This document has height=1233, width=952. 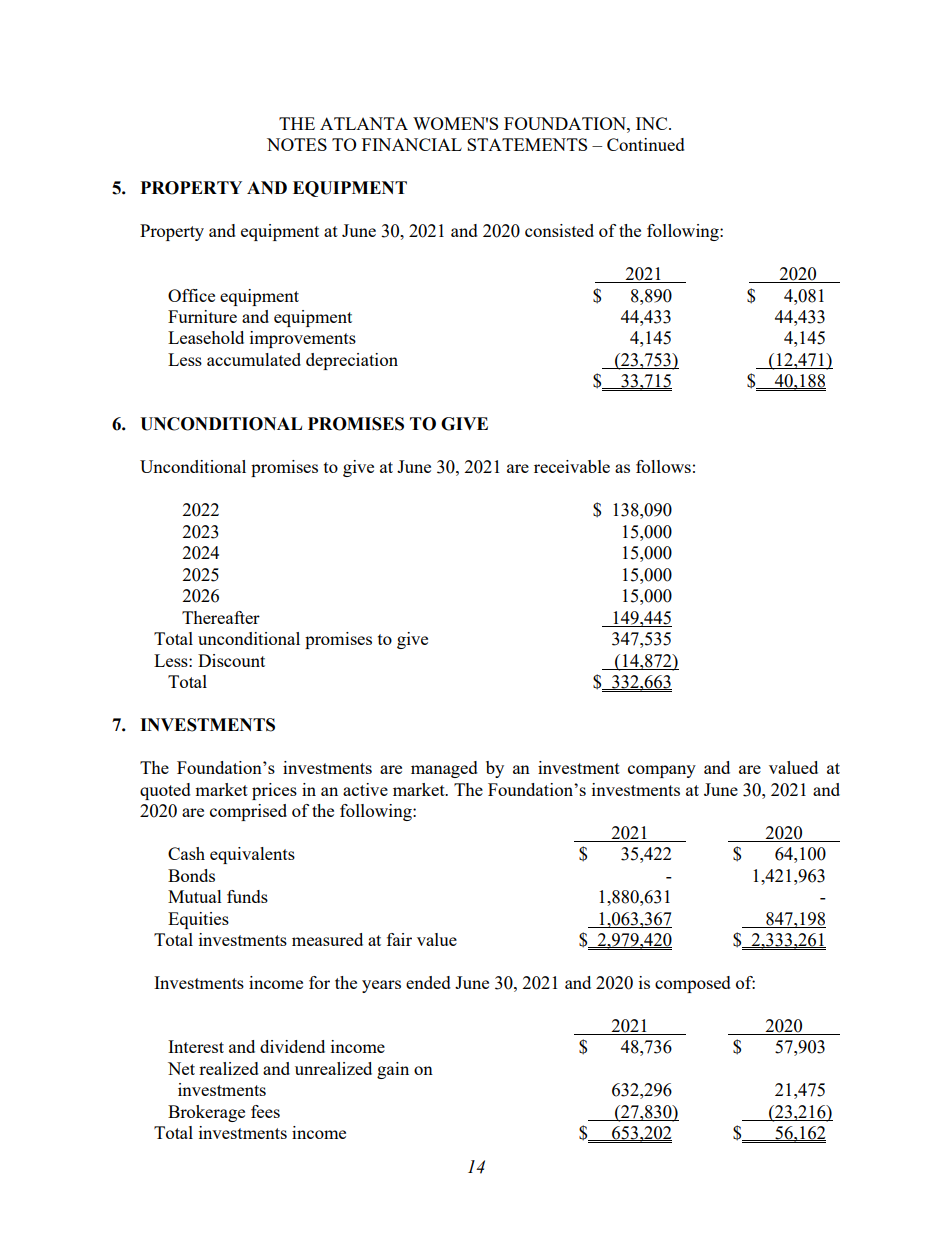 What do you see at coordinates (399, 939) in the document?
I see `fair` at bounding box center [399, 939].
